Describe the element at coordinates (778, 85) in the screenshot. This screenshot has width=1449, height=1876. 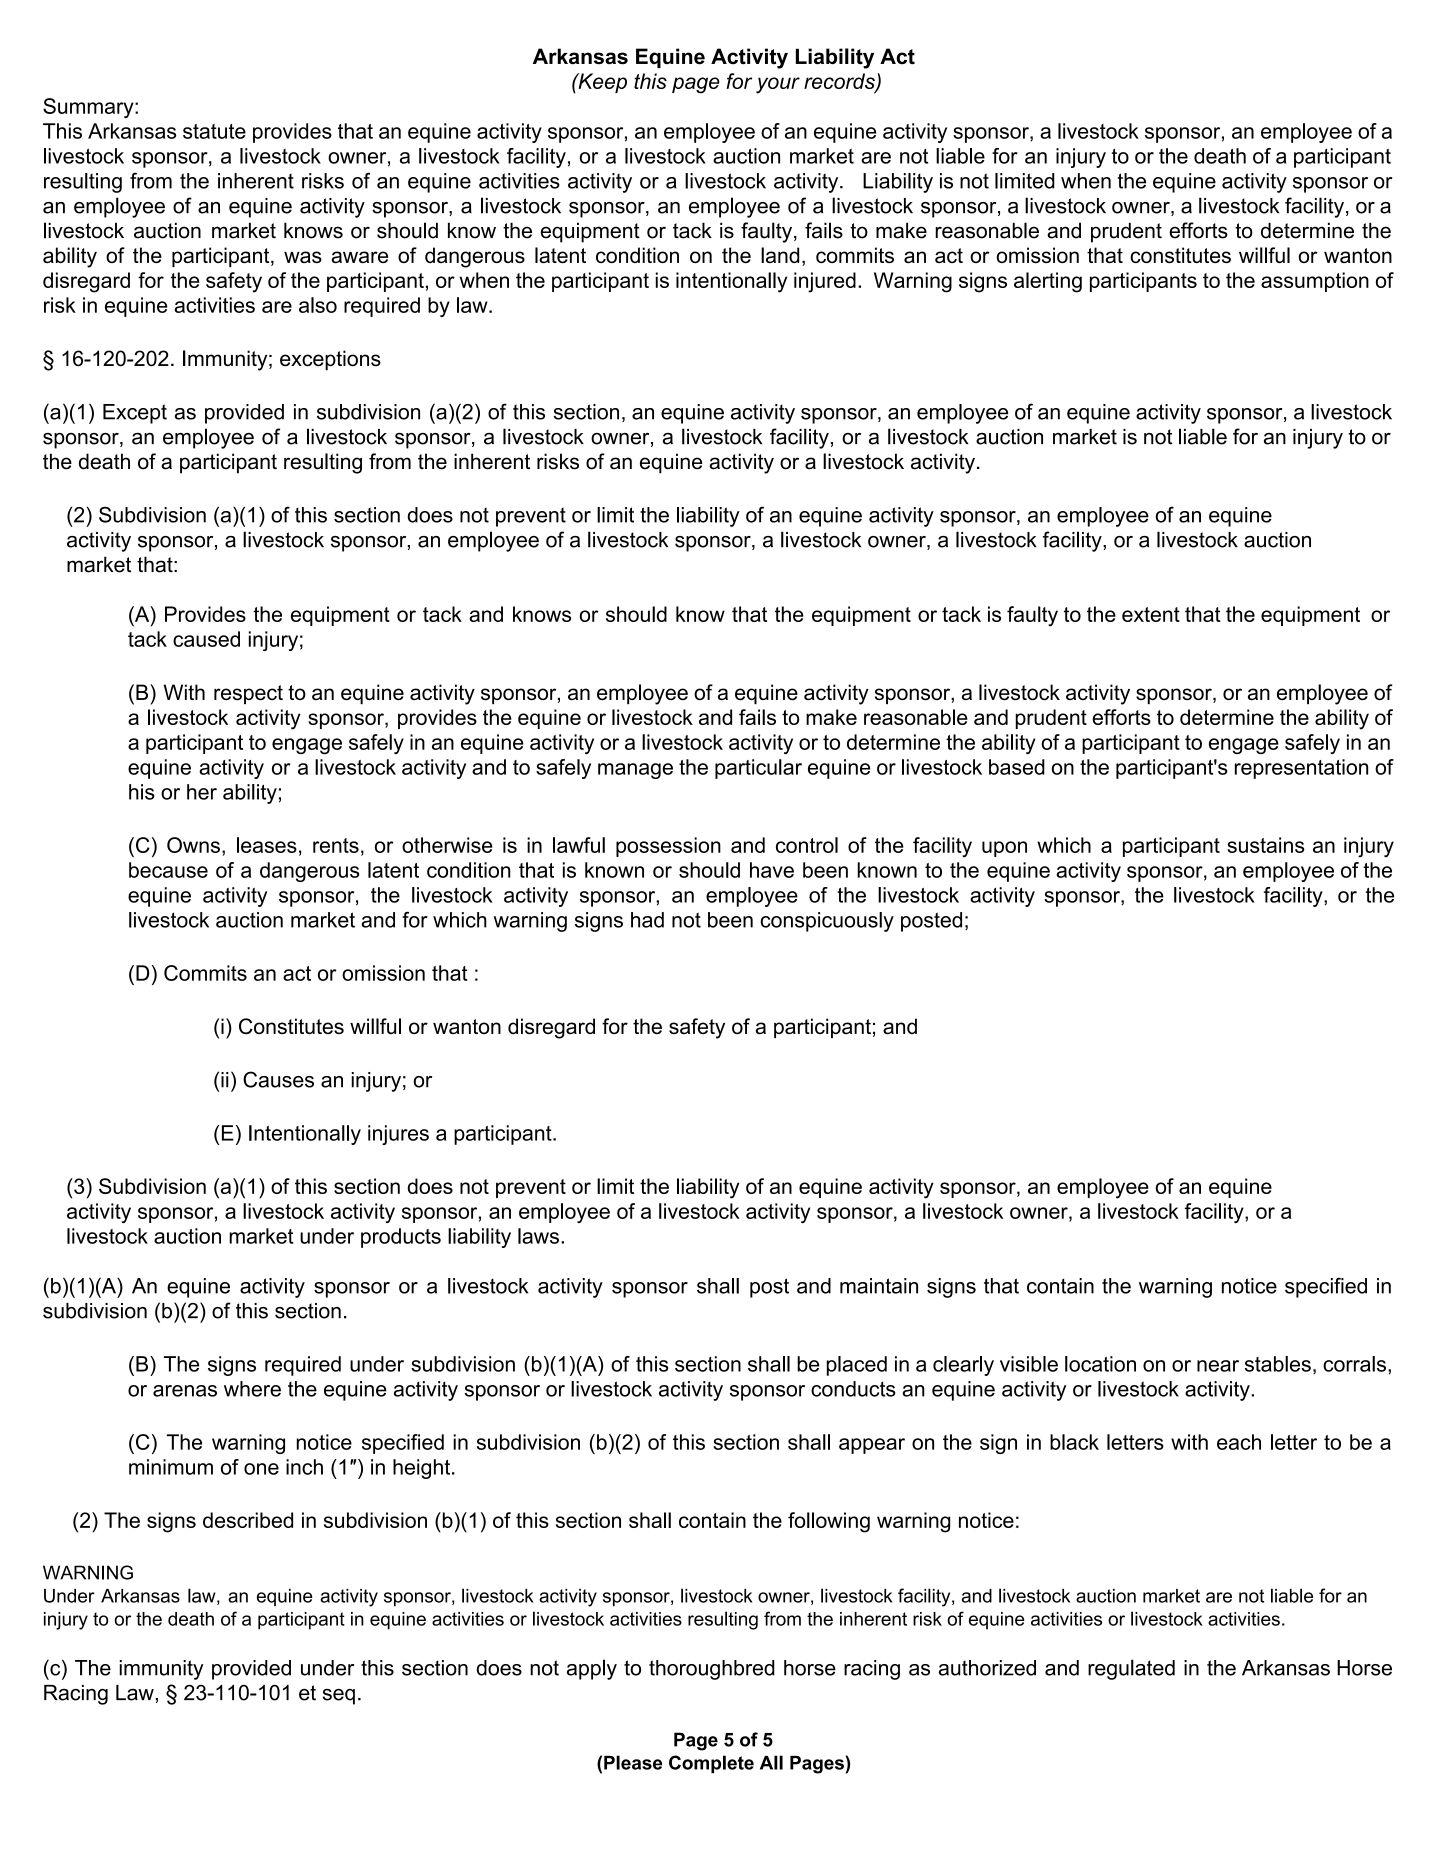
I see `your` at that location.
